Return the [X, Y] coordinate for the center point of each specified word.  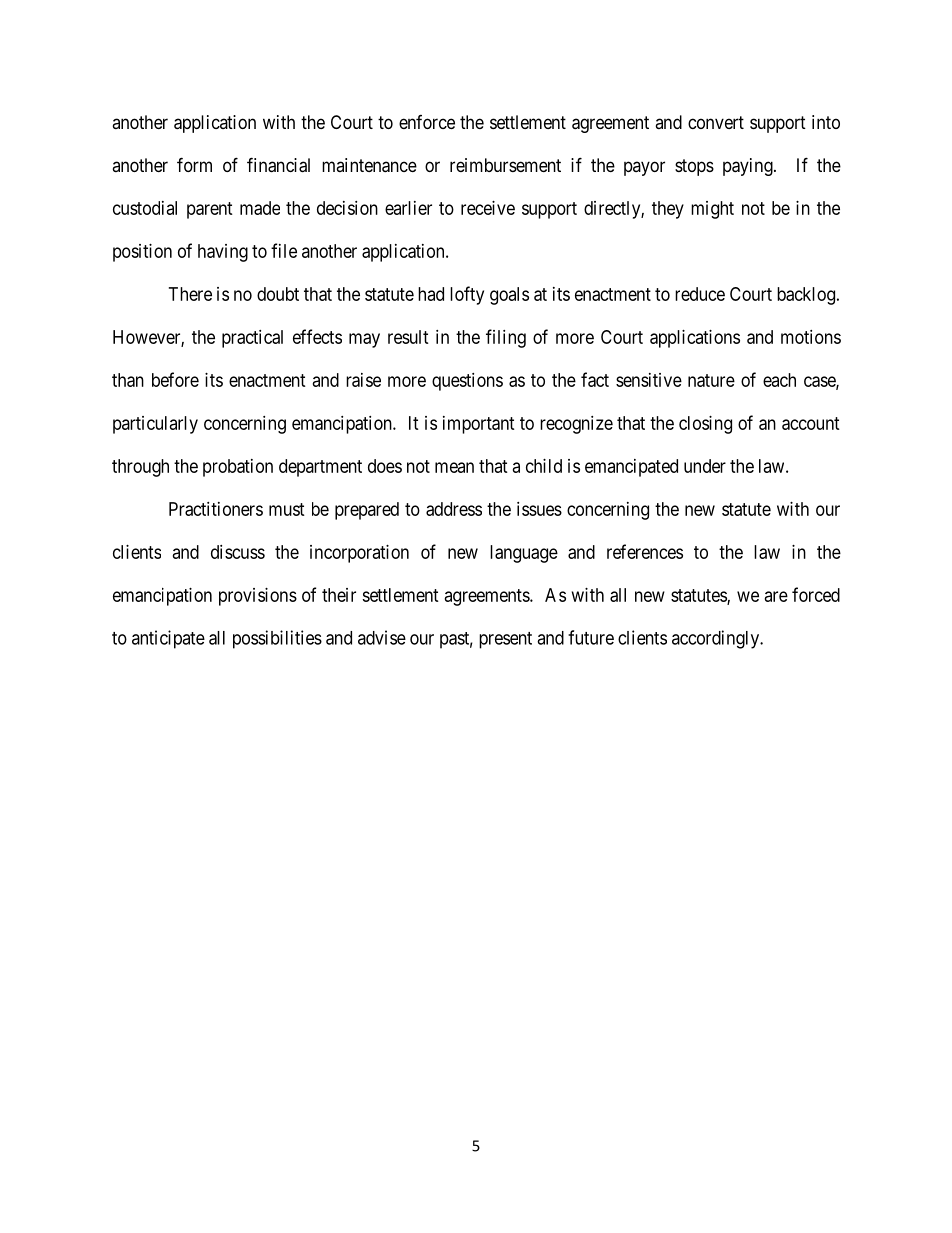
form [194, 164]
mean [454, 467]
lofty [467, 295]
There [190, 294]
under [705, 466]
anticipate [168, 639]
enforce [427, 122]
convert [716, 122]
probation [238, 468]
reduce [700, 294]
